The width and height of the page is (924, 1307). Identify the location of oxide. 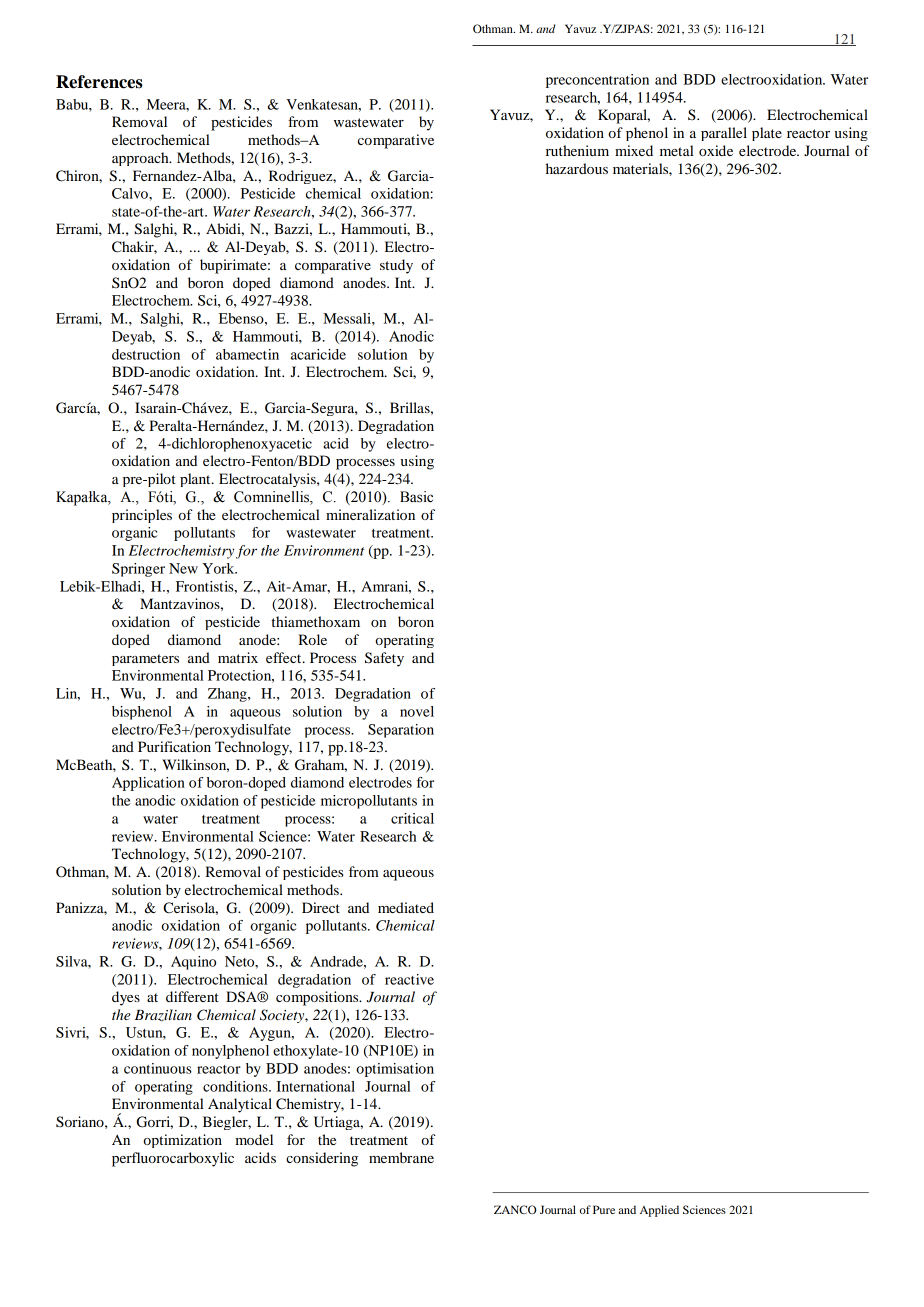
(716, 150).
